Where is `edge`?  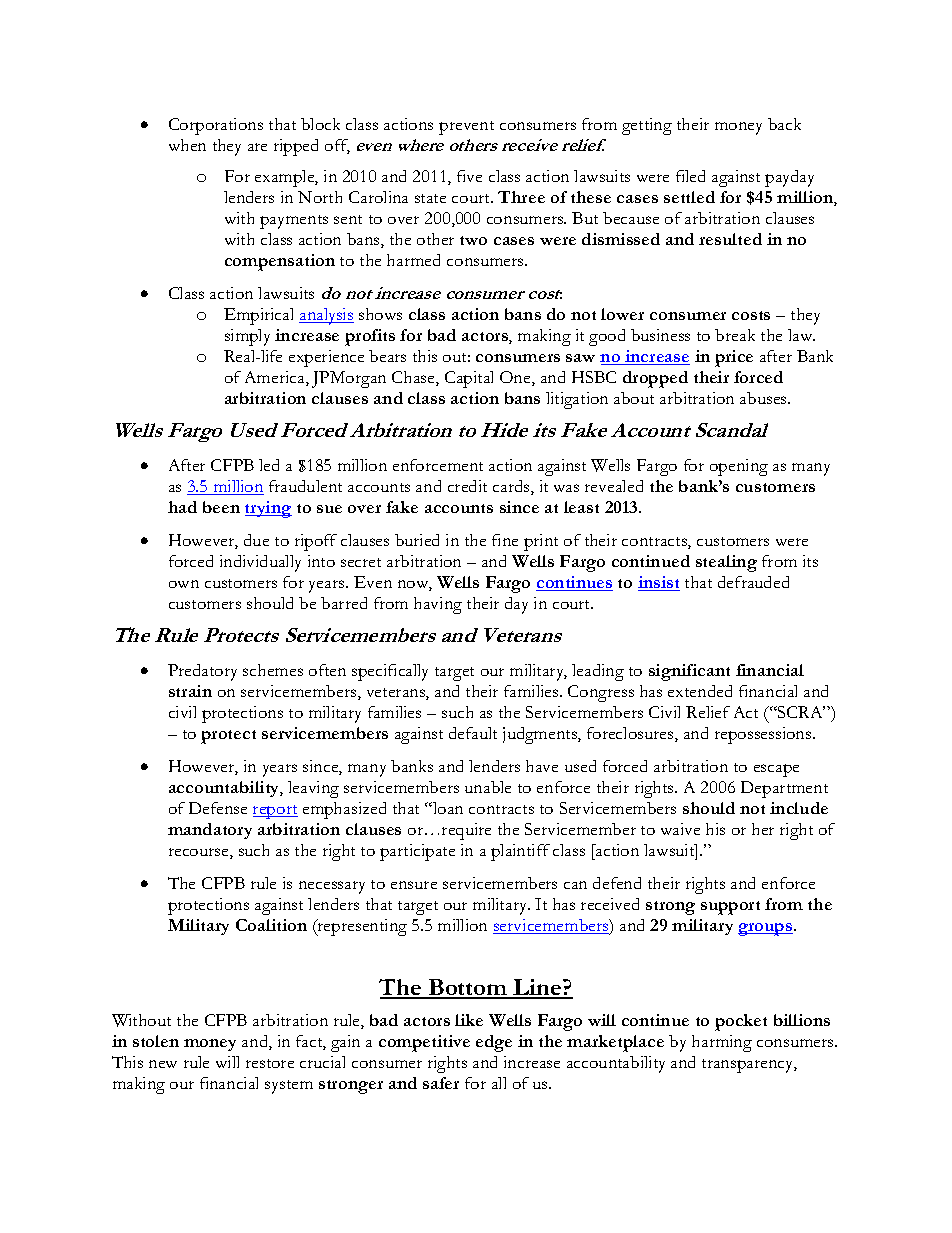
edge is located at coordinates (494, 1043).
